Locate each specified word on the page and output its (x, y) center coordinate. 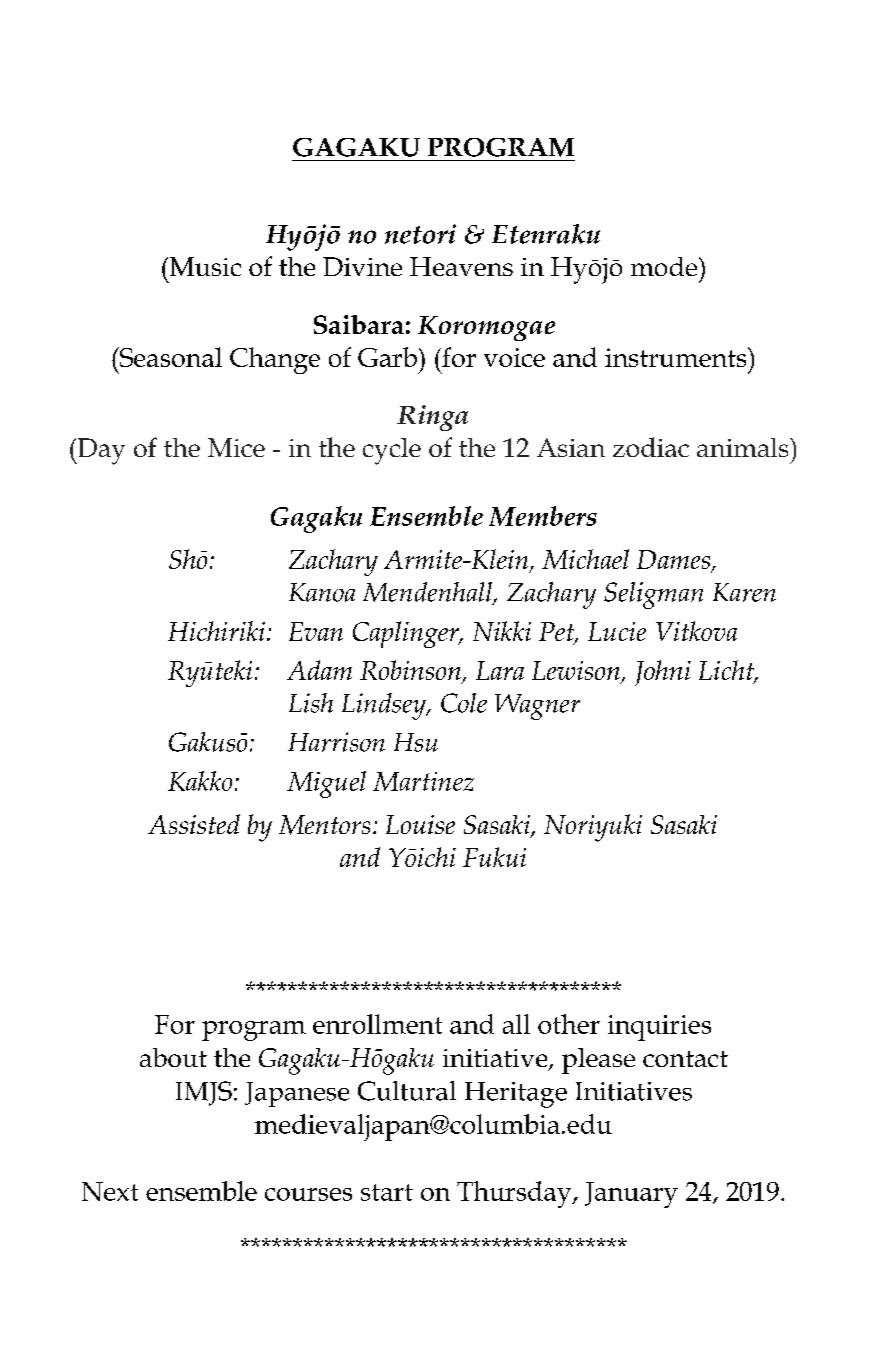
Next (110, 1191)
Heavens (461, 266)
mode (665, 266)
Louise (420, 824)
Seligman (653, 595)
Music (204, 266)
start (387, 1192)
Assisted (194, 824)
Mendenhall (428, 593)
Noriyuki (593, 828)
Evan (316, 631)
